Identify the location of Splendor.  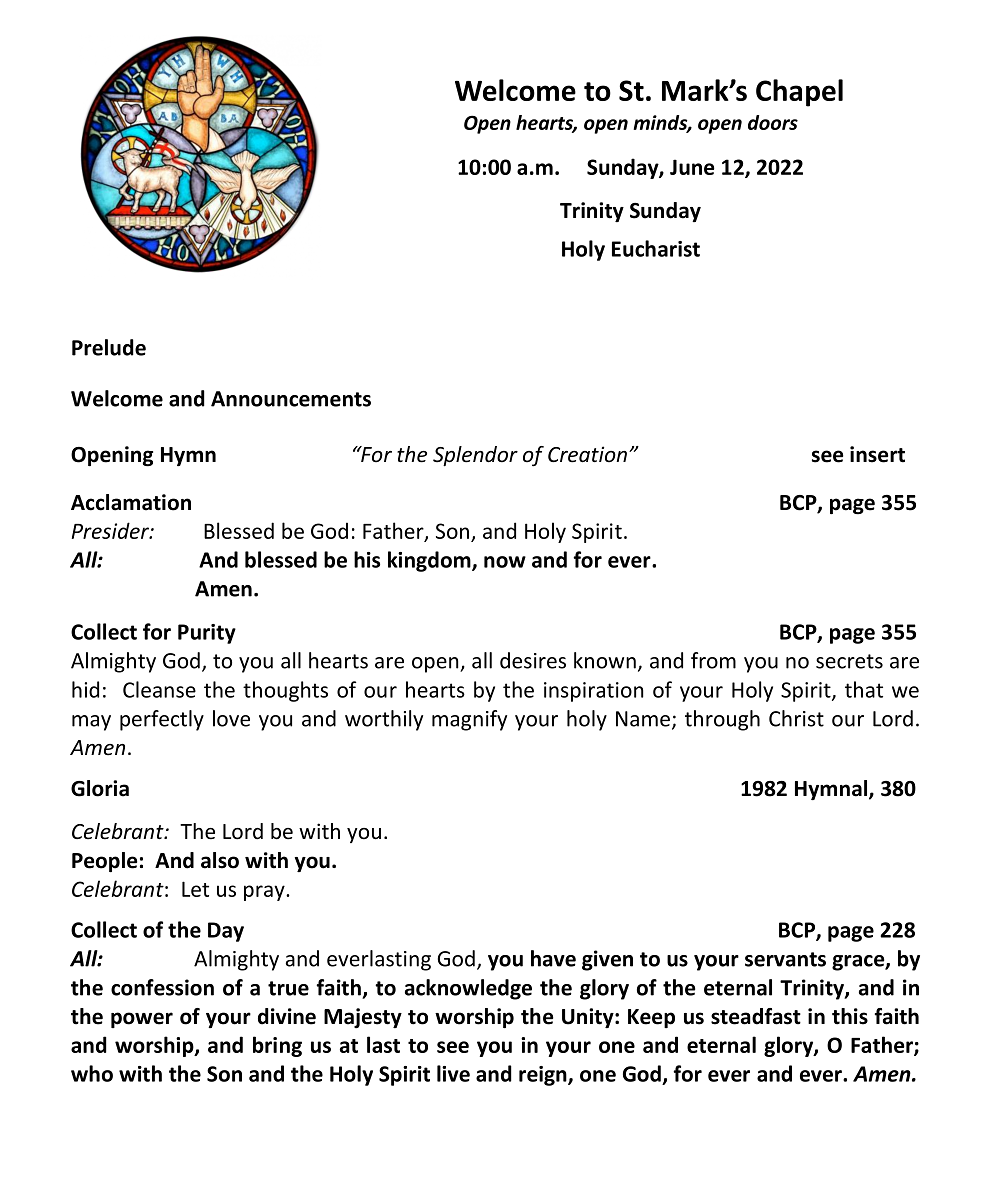
(475, 456).
